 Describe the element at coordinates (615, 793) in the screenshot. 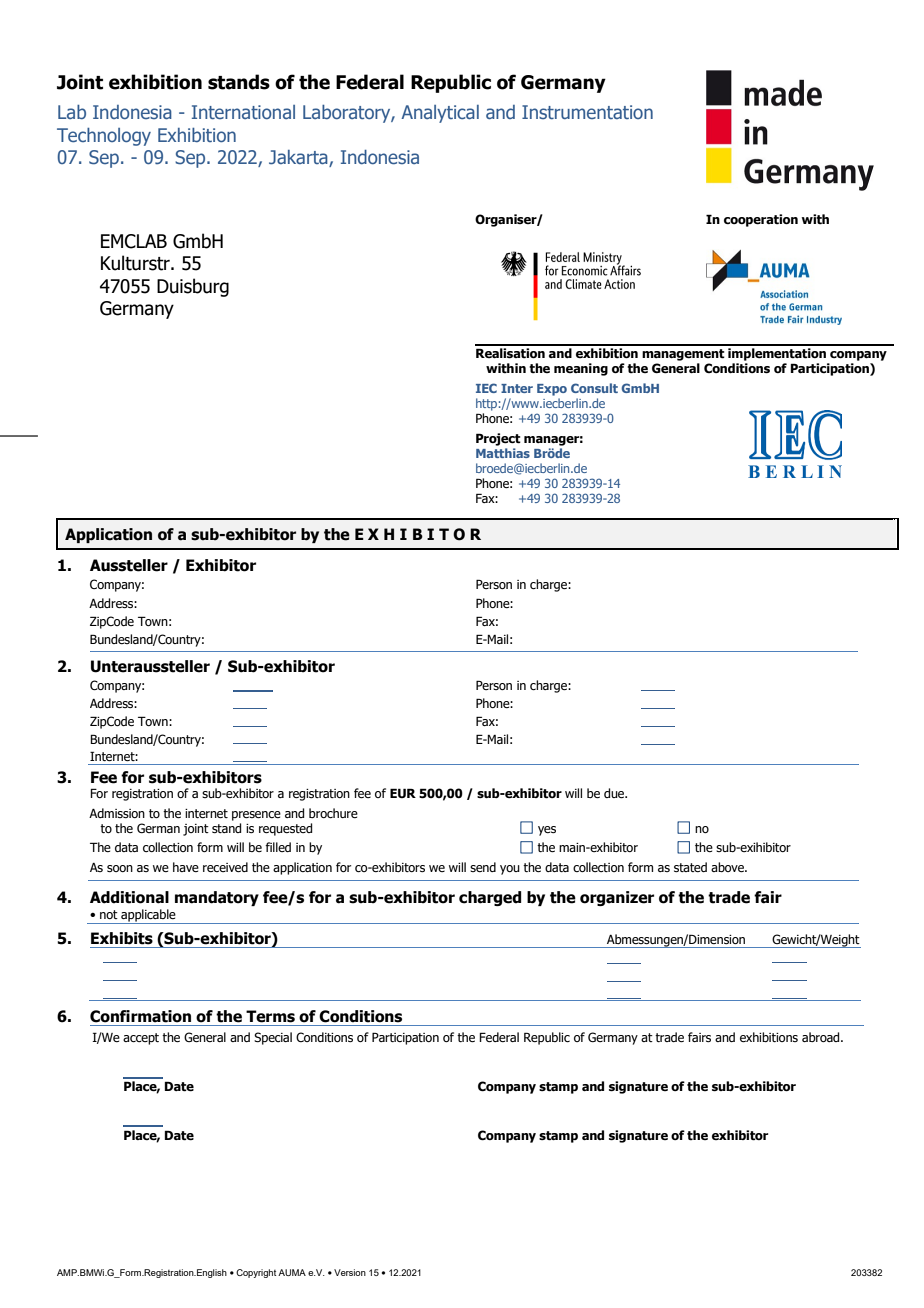

I see `due` at that location.
